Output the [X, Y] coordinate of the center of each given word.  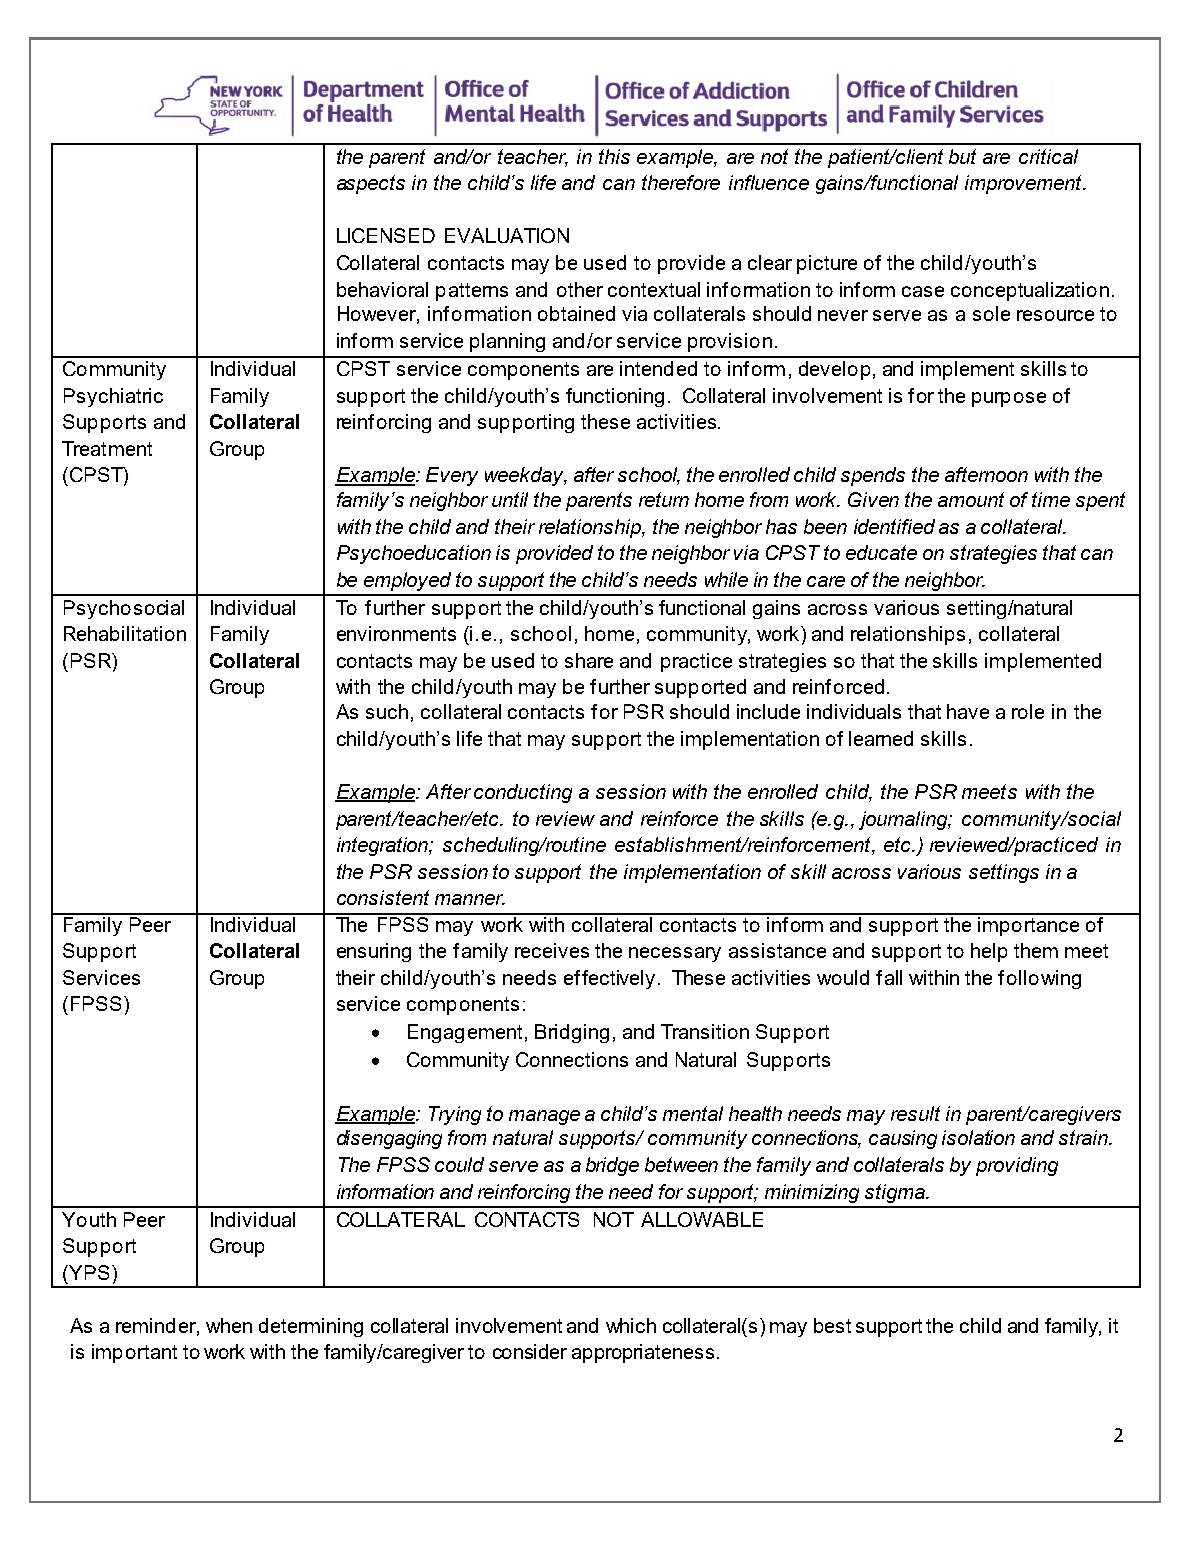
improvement [1024, 184]
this [614, 156]
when [229, 1325]
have [968, 711]
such [387, 711]
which [631, 1325]
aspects [371, 184]
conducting [523, 793]
